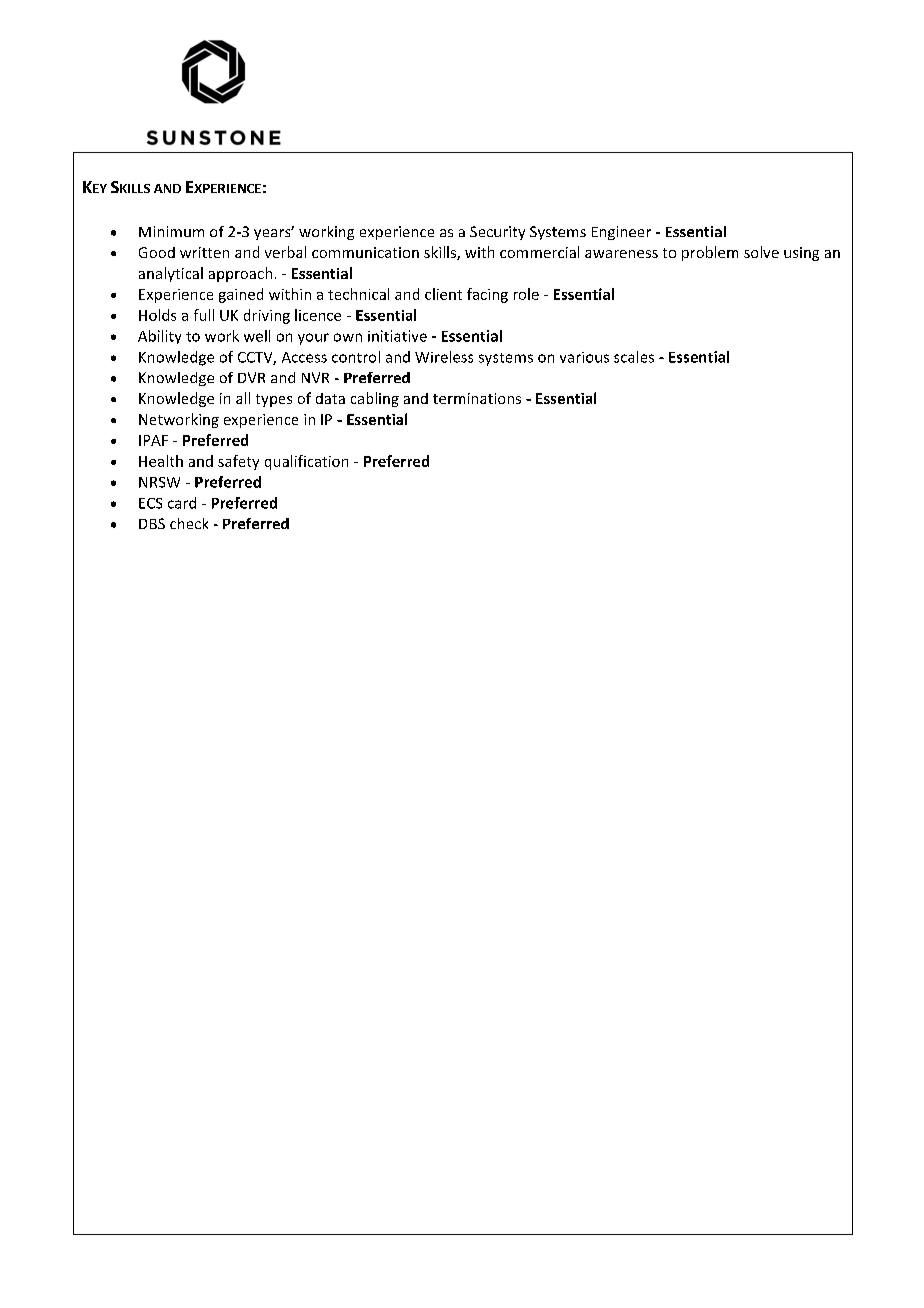  Describe the element at coordinates (189, 523) in the document. I see `check` at that location.
